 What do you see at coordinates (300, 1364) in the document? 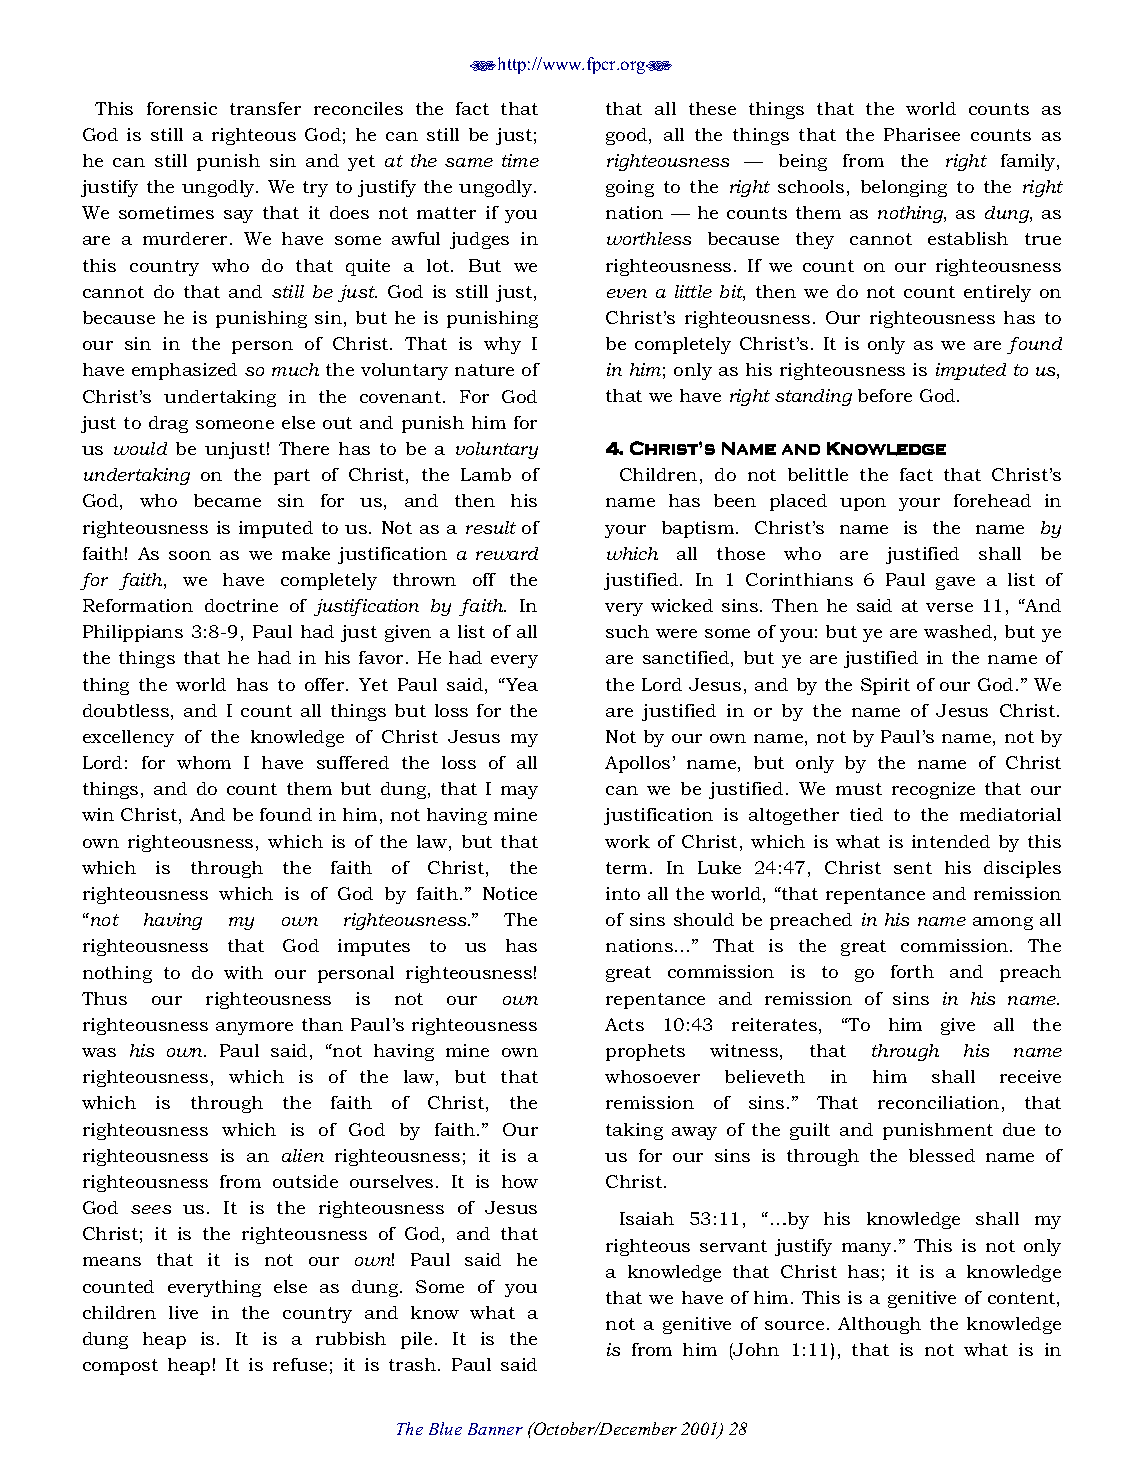
I see `refuse` at bounding box center [300, 1364].
